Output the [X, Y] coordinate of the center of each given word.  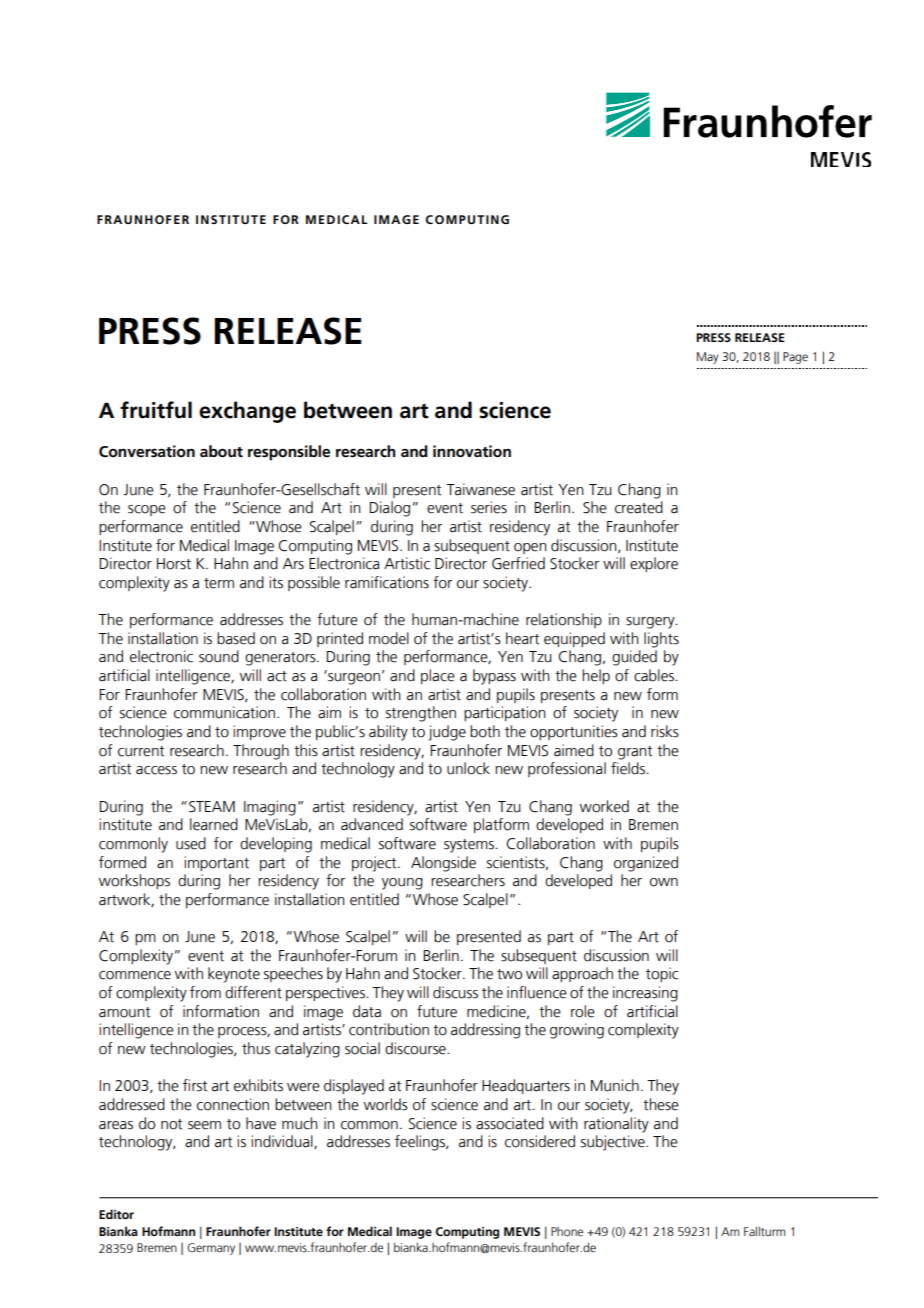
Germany [211, 1249]
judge [447, 733]
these [661, 1104]
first [195, 1085]
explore [654, 564]
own [664, 882]
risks [665, 731]
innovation [472, 451]
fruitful [156, 410]
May [708, 358]
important [216, 863]
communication [224, 712]
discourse [416, 1048]
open [530, 548]
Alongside [443, 864]
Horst [174, 564]
